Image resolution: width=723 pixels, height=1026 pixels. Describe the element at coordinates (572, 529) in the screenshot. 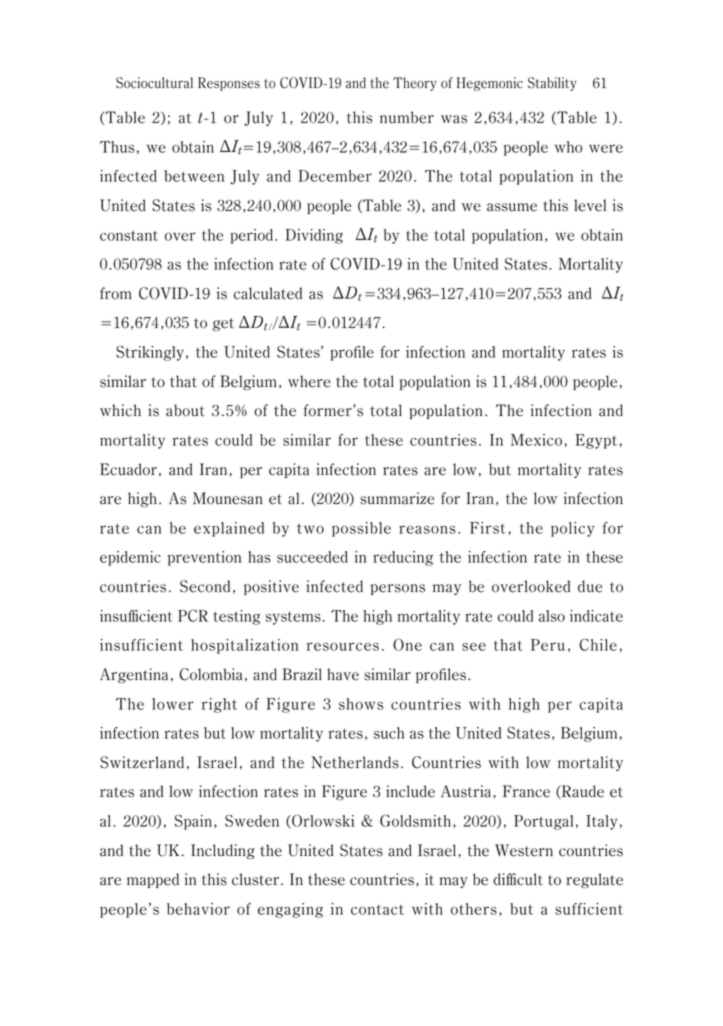

I see `policy` at that location.
